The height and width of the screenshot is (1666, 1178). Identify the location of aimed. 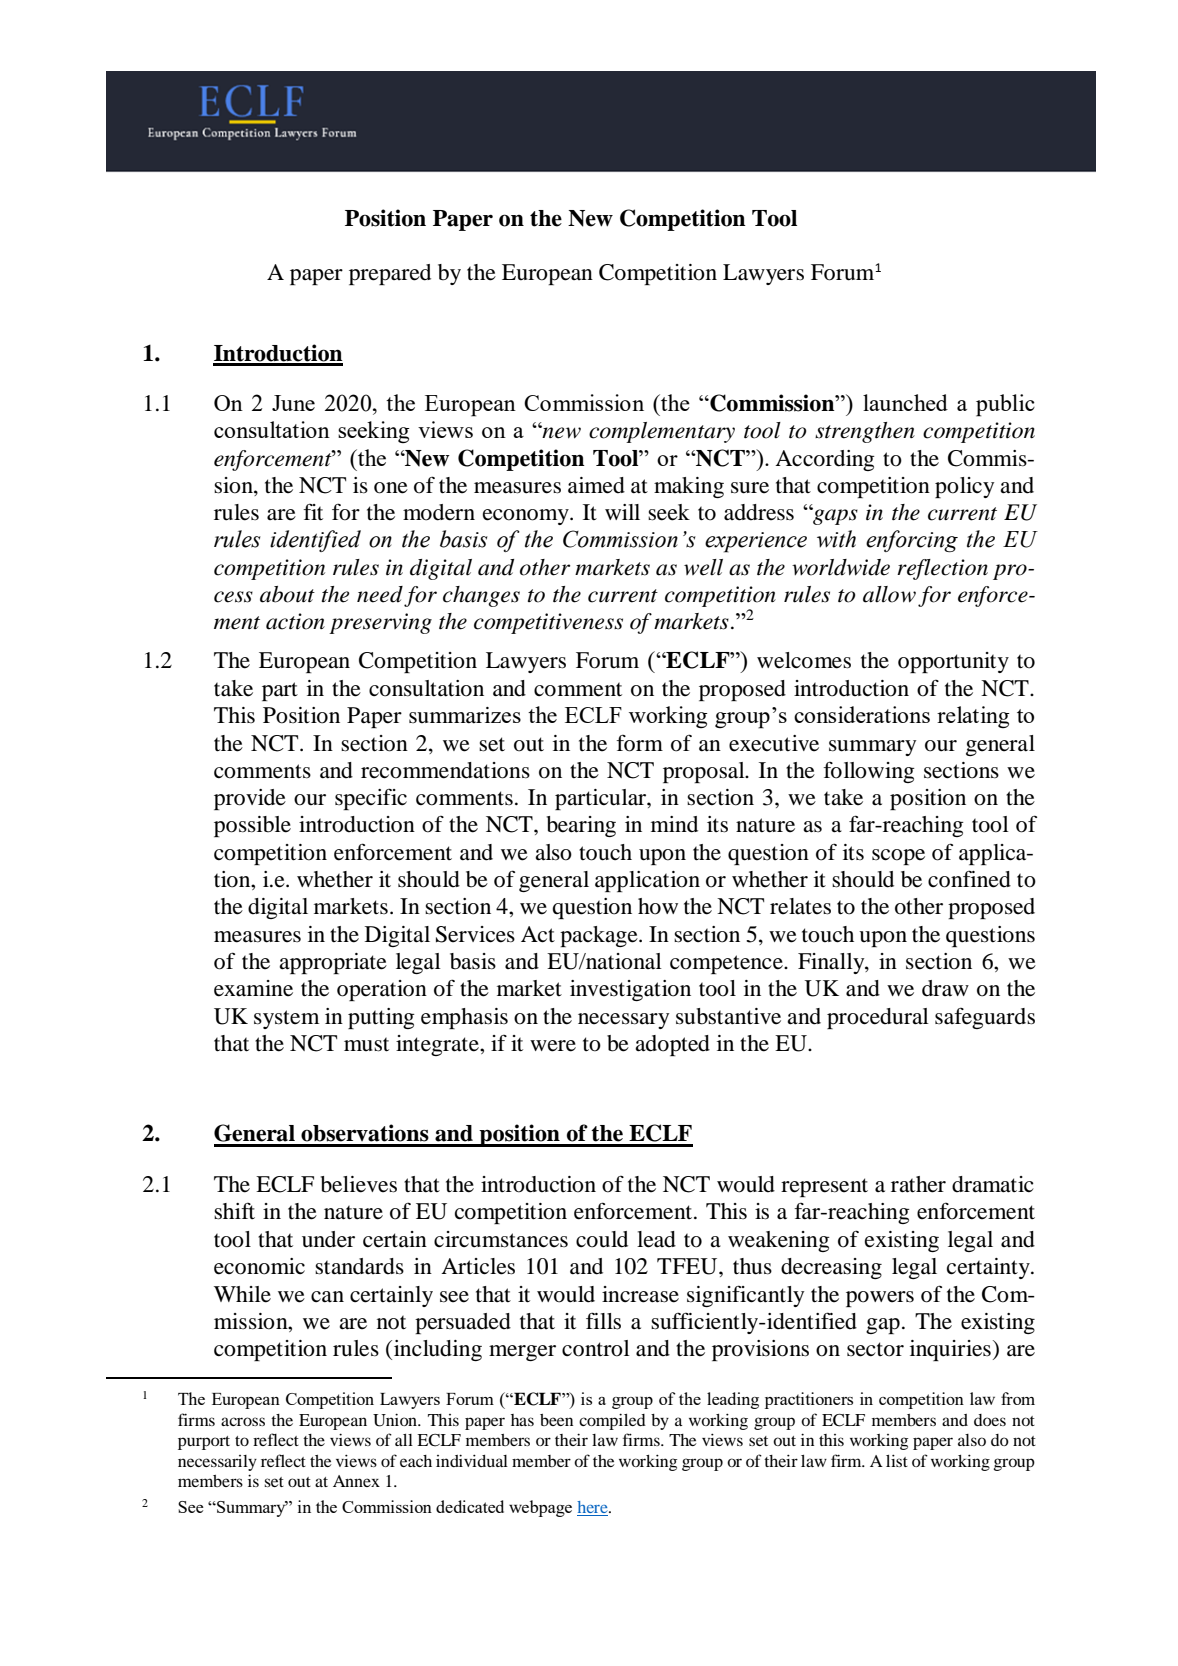
(596, 485).
